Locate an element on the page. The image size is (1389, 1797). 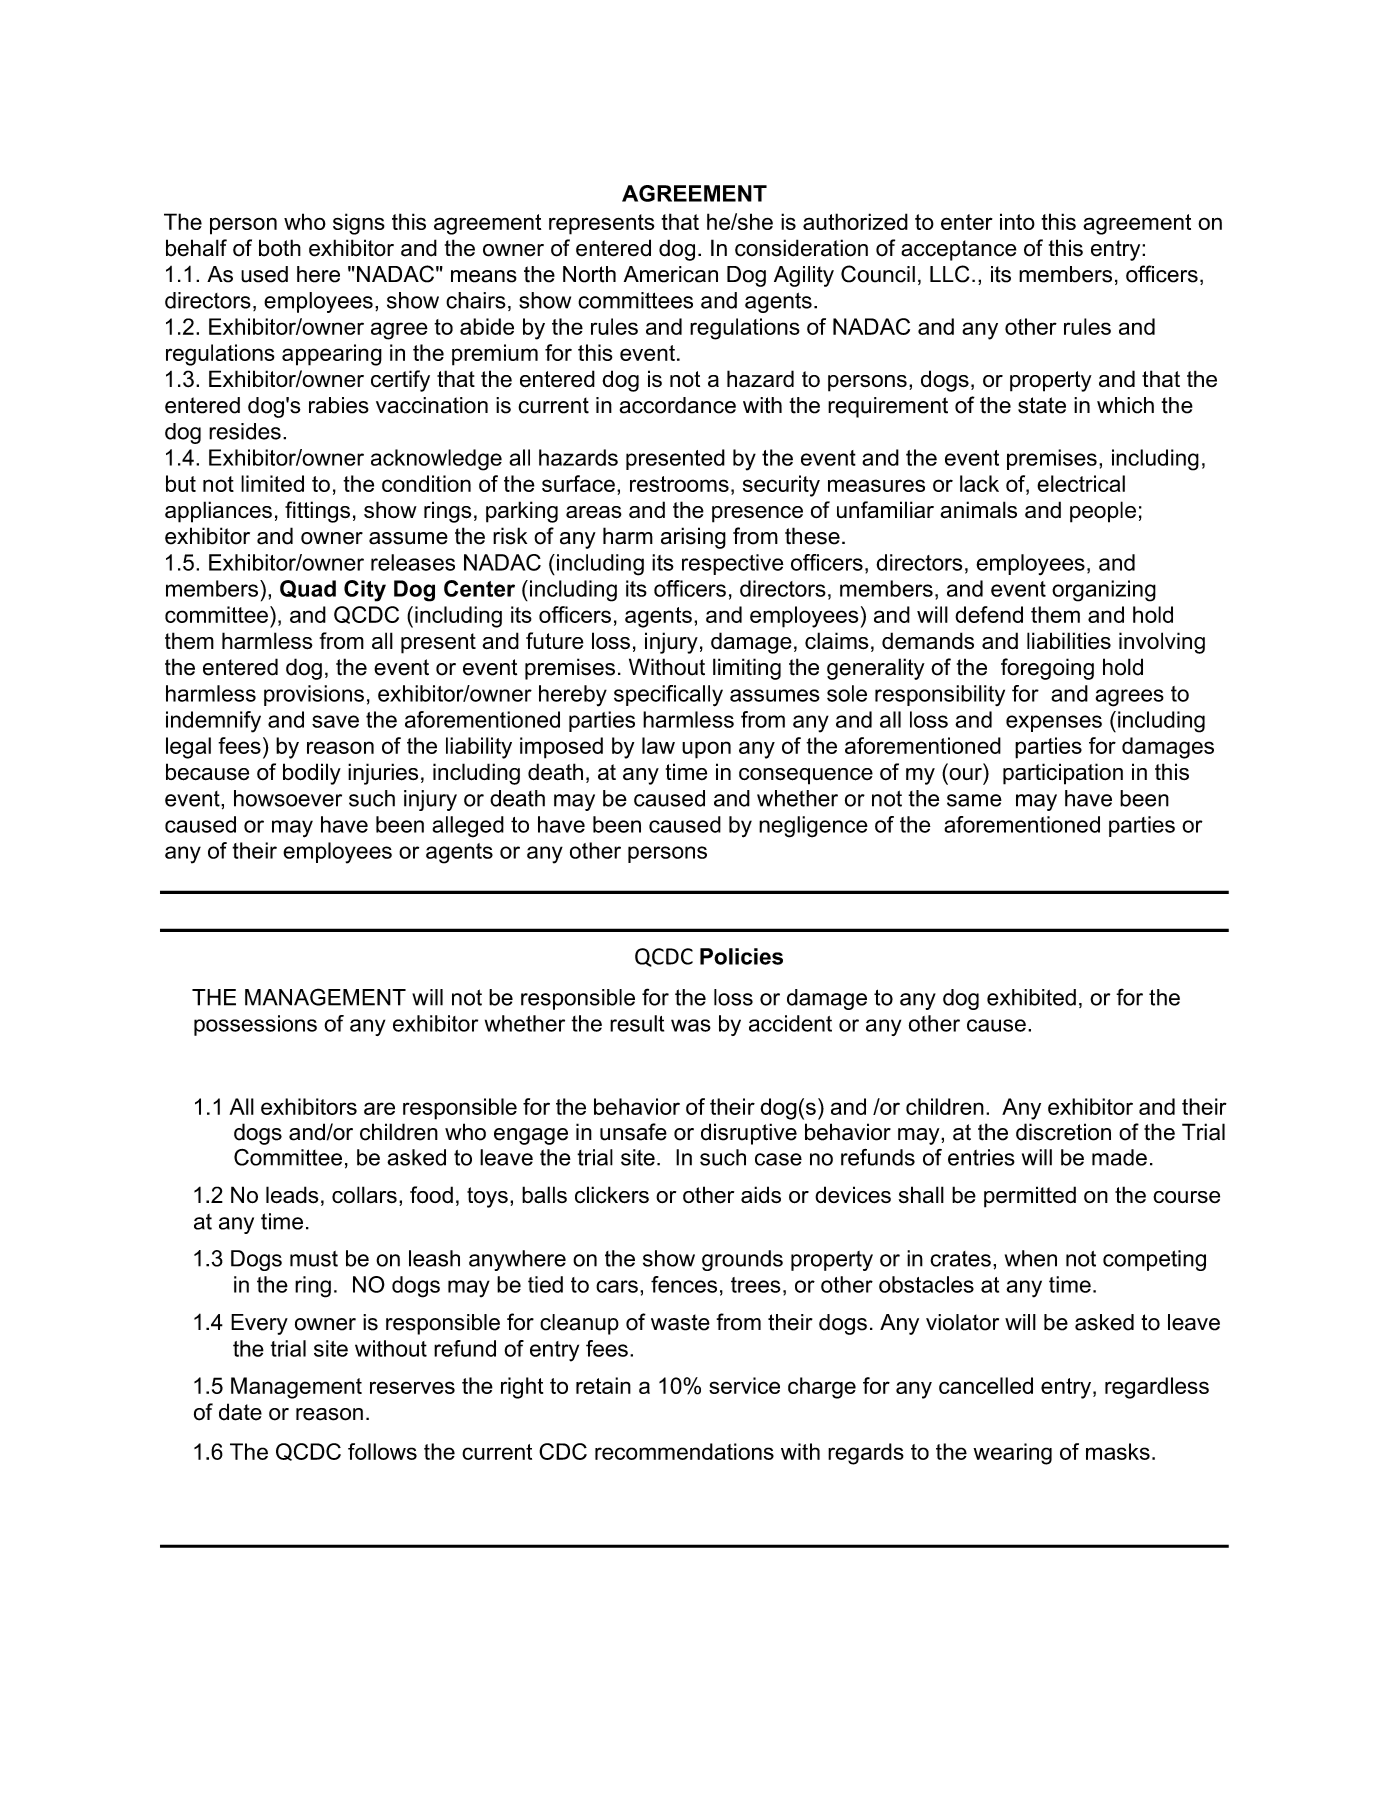
both is located at coordinates (280, 248).
